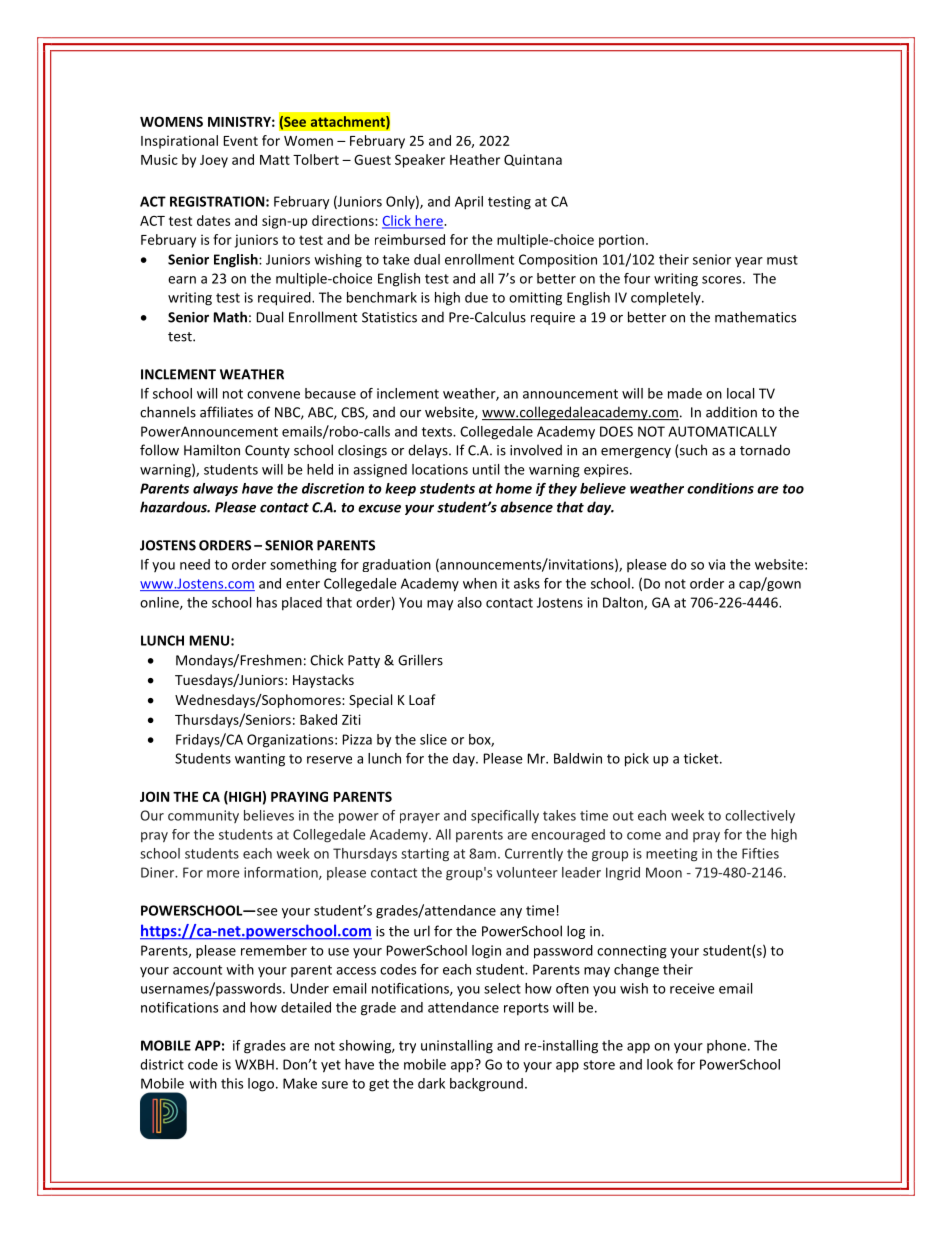  Describe the element at coordinates (469, 602) in the screenshot. I see `also` at that location.
